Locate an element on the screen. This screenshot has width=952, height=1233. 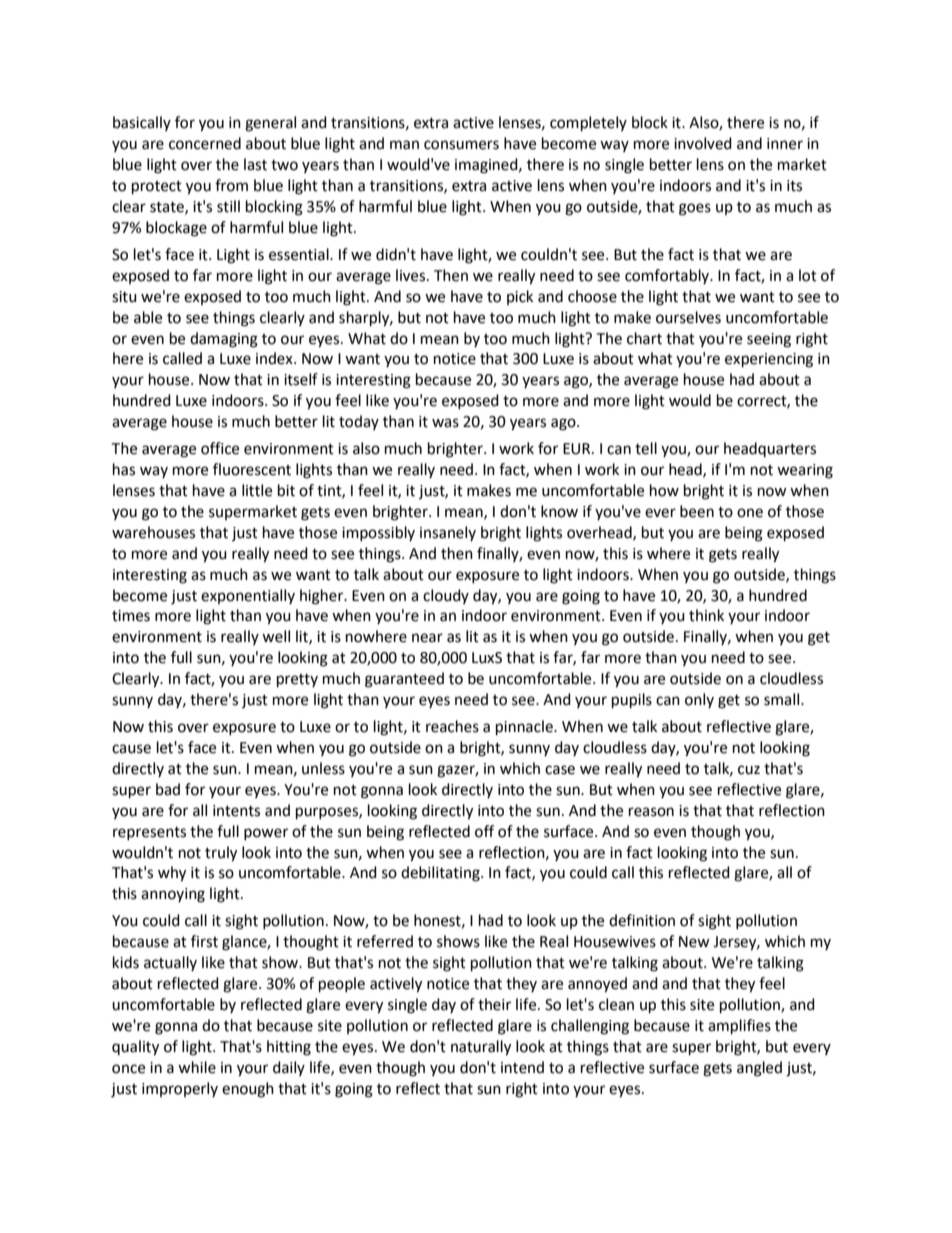
last is located at coordinates (255, 164).
